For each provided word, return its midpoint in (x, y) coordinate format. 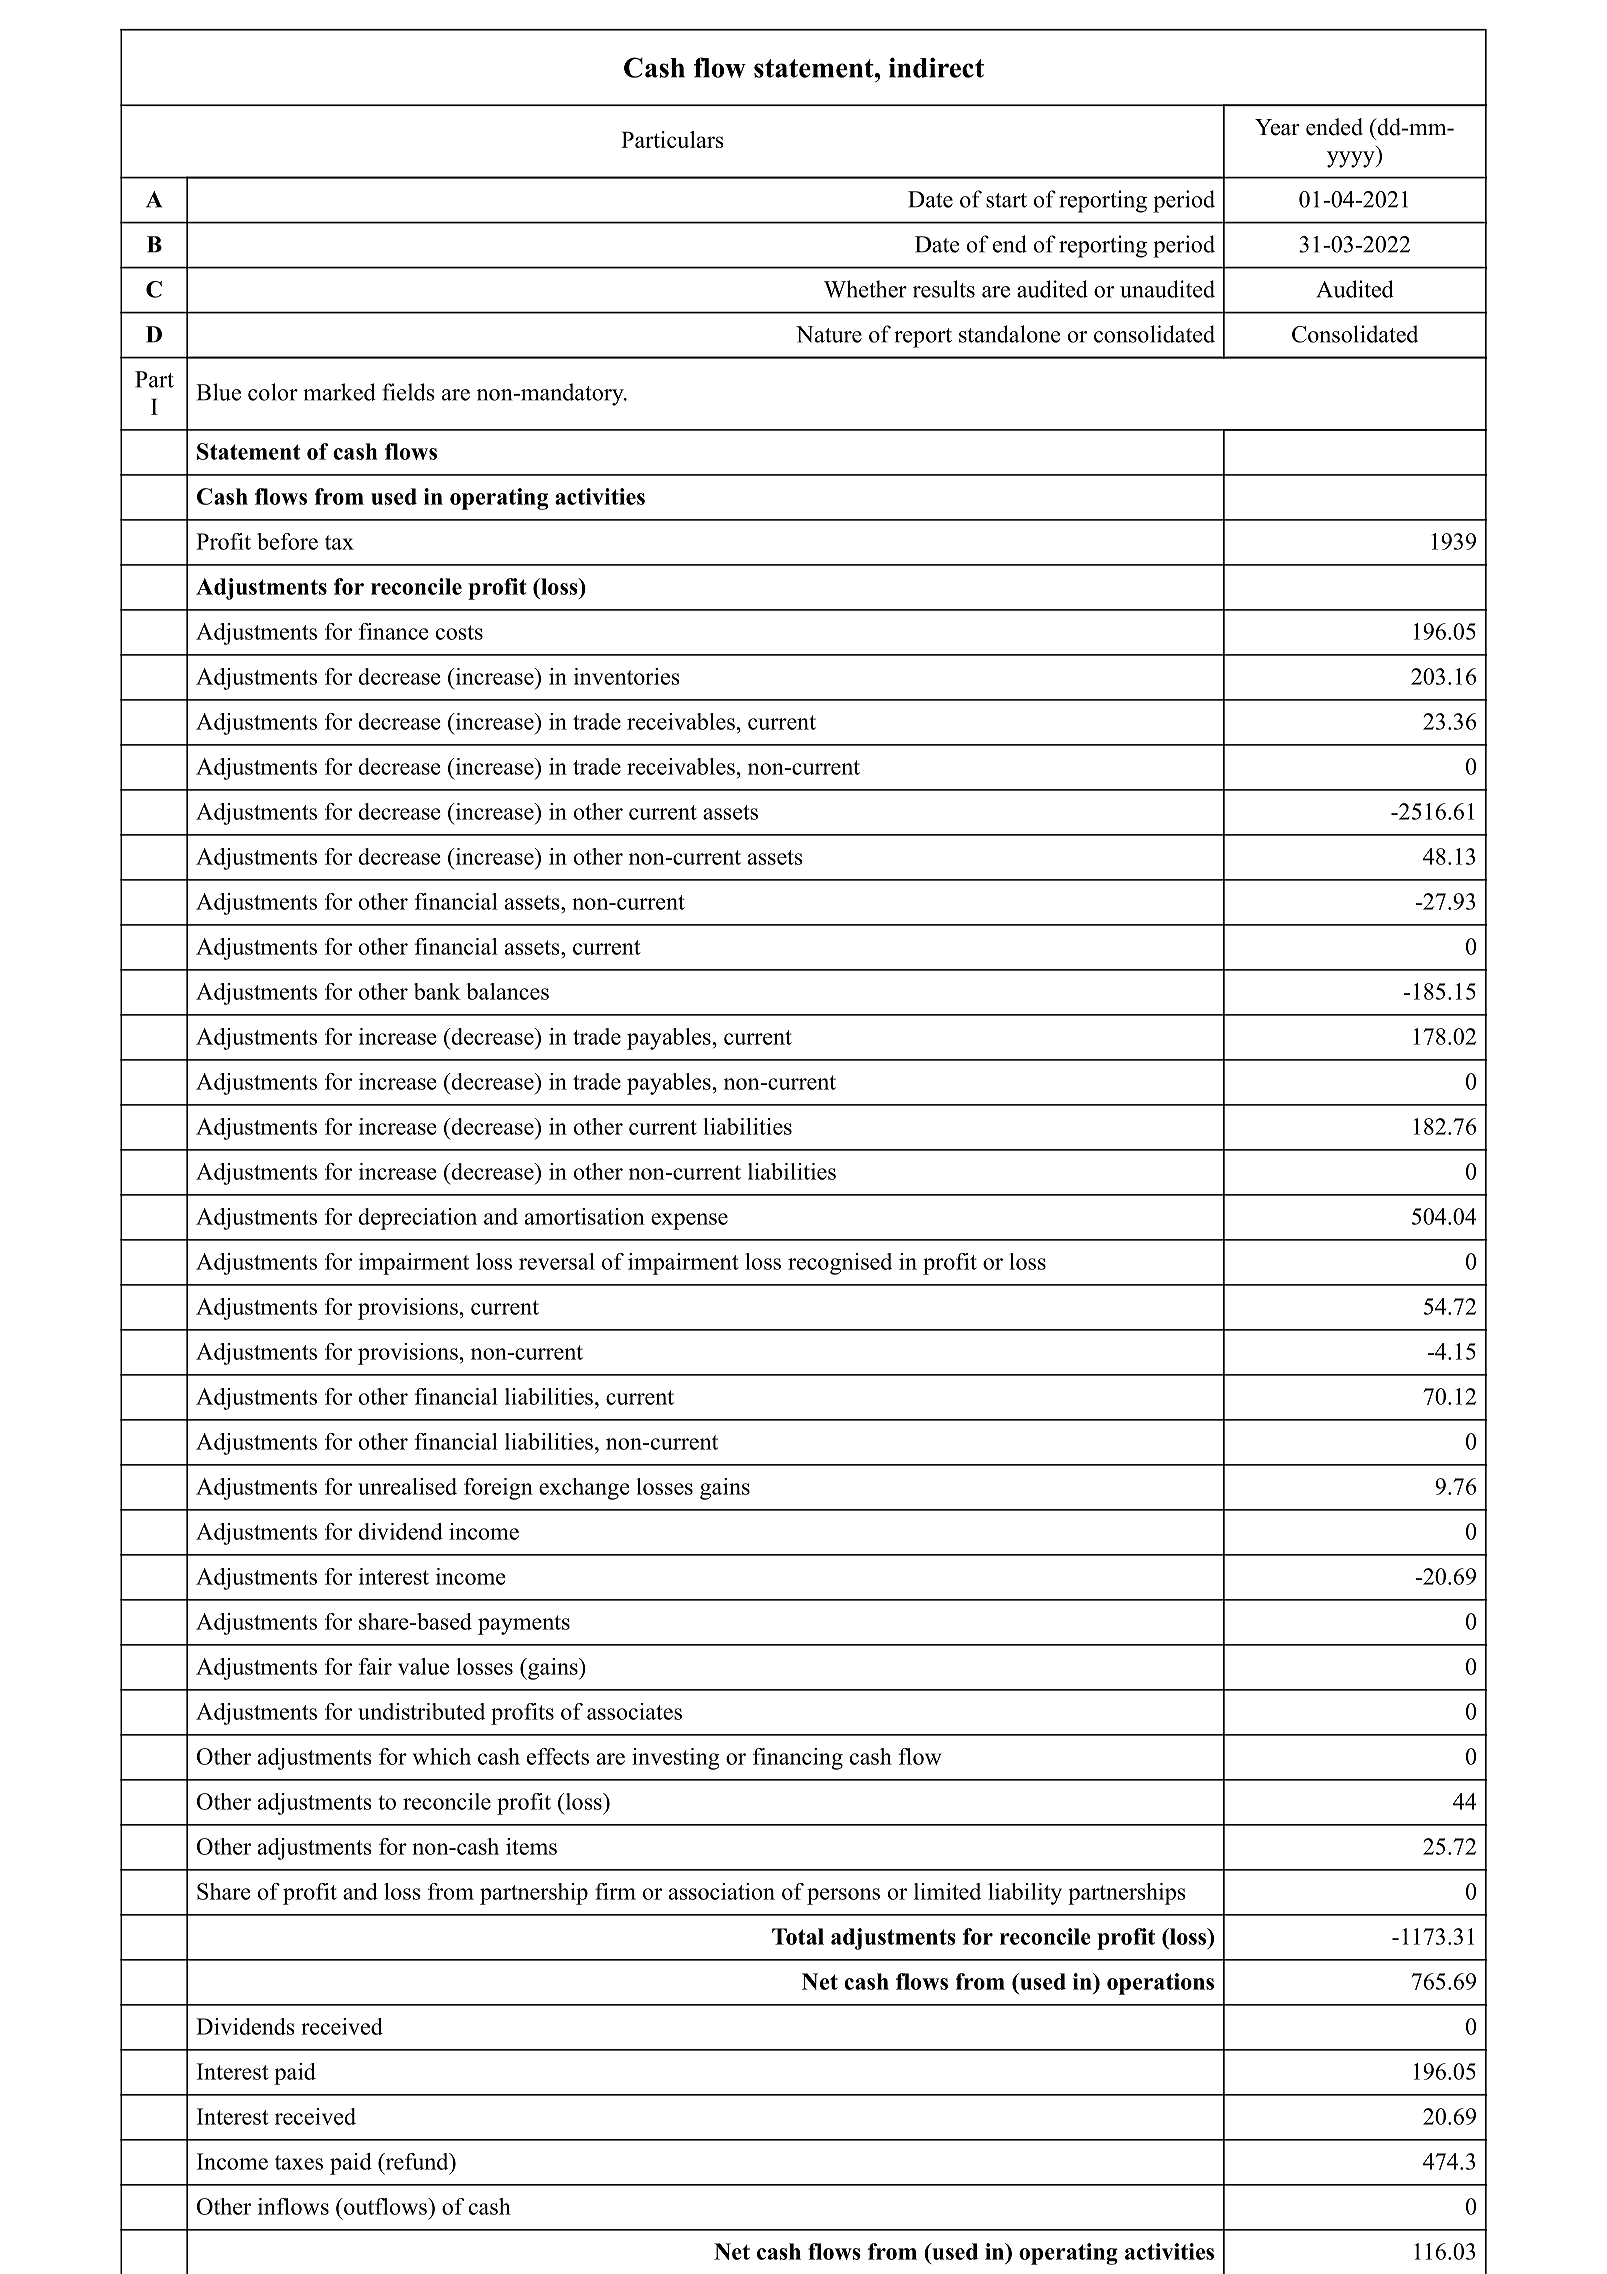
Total (798, 1936)
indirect (936, 67)
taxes (299, 2162)
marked (339, 392)
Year (1277, 127)
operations (1160, 1984)
